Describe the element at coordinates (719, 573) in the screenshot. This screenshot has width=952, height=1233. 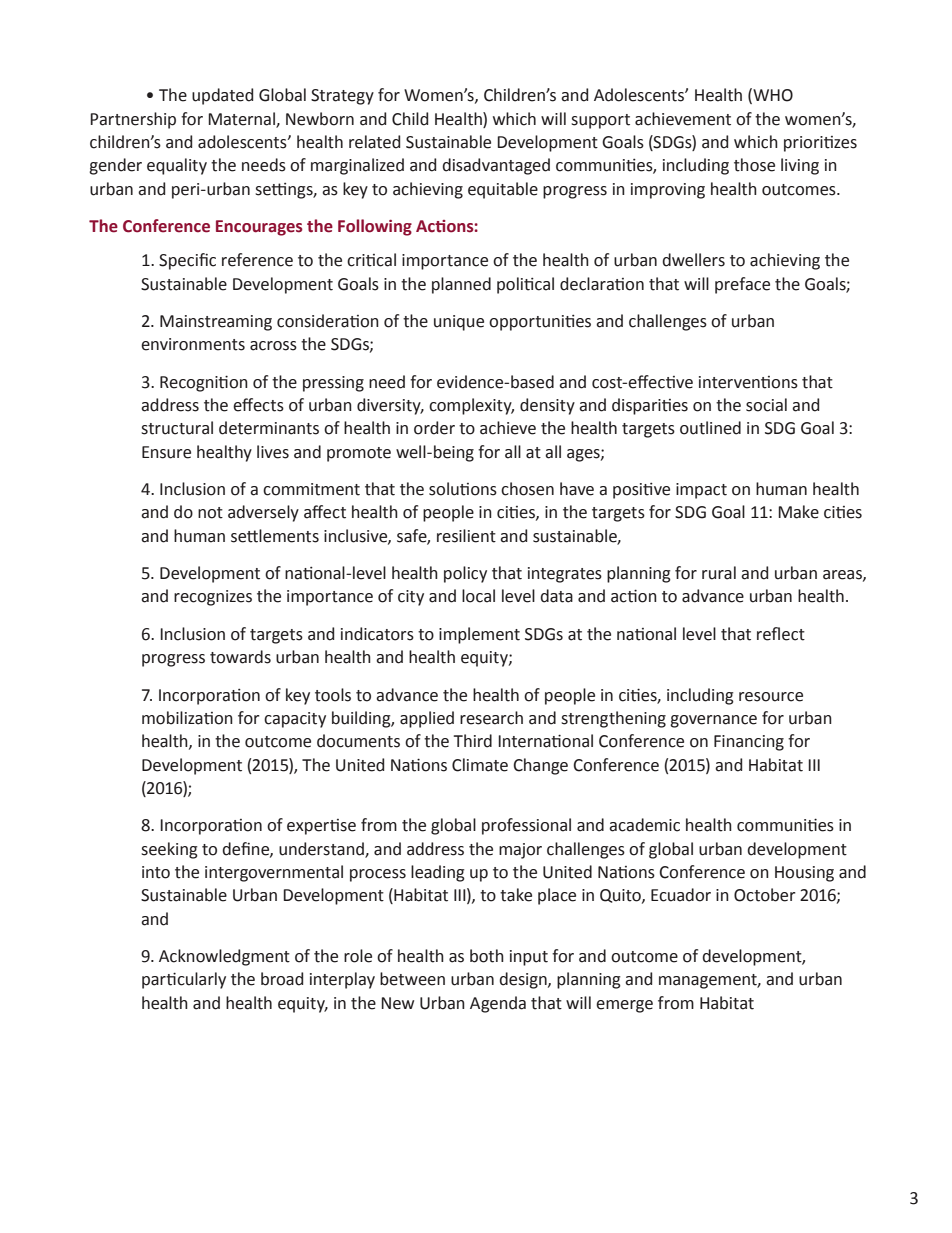
I see `rural` at that location.
